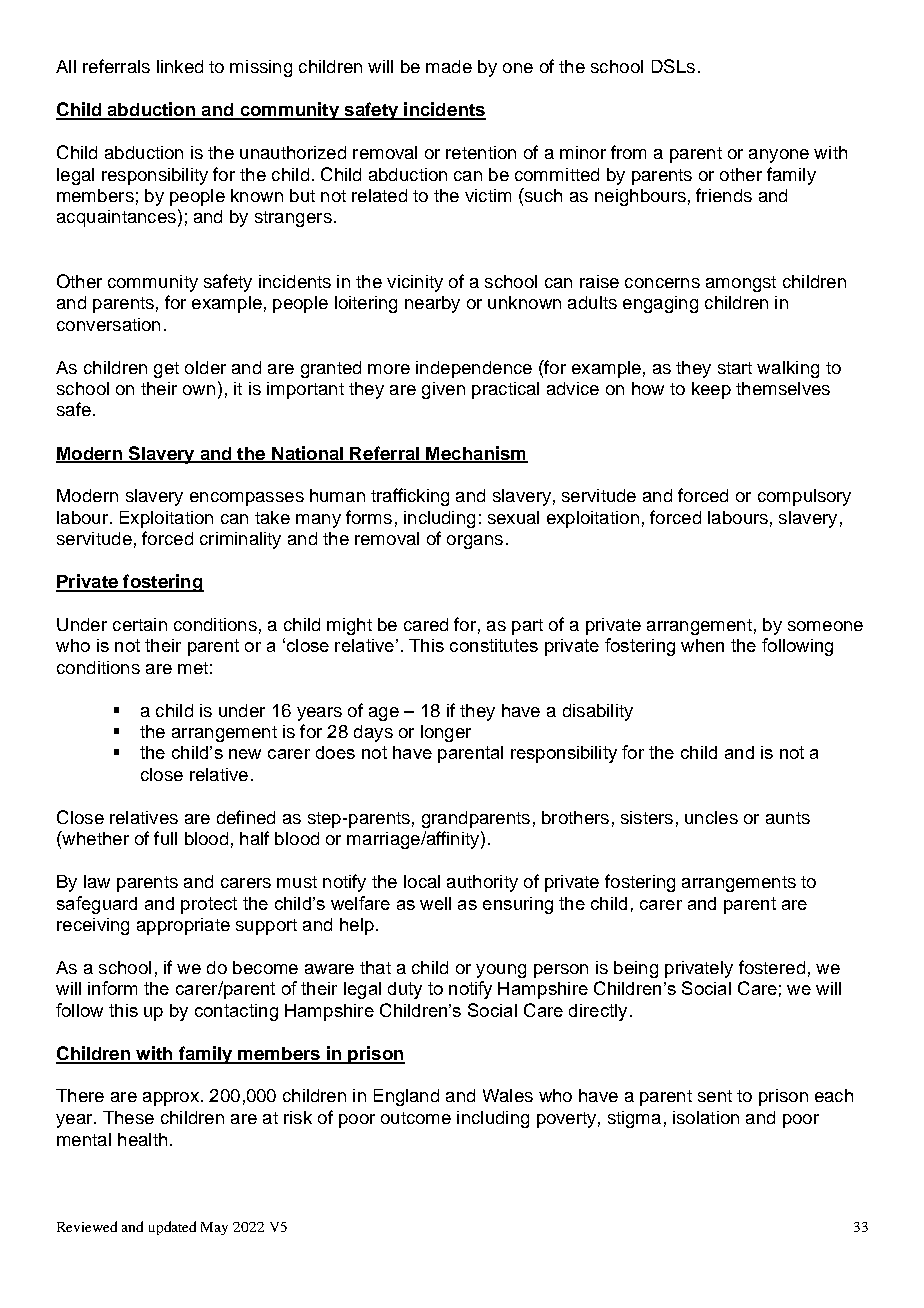 This image has height=1308, width=924. I want to click on updated, so click(172, 1228).
